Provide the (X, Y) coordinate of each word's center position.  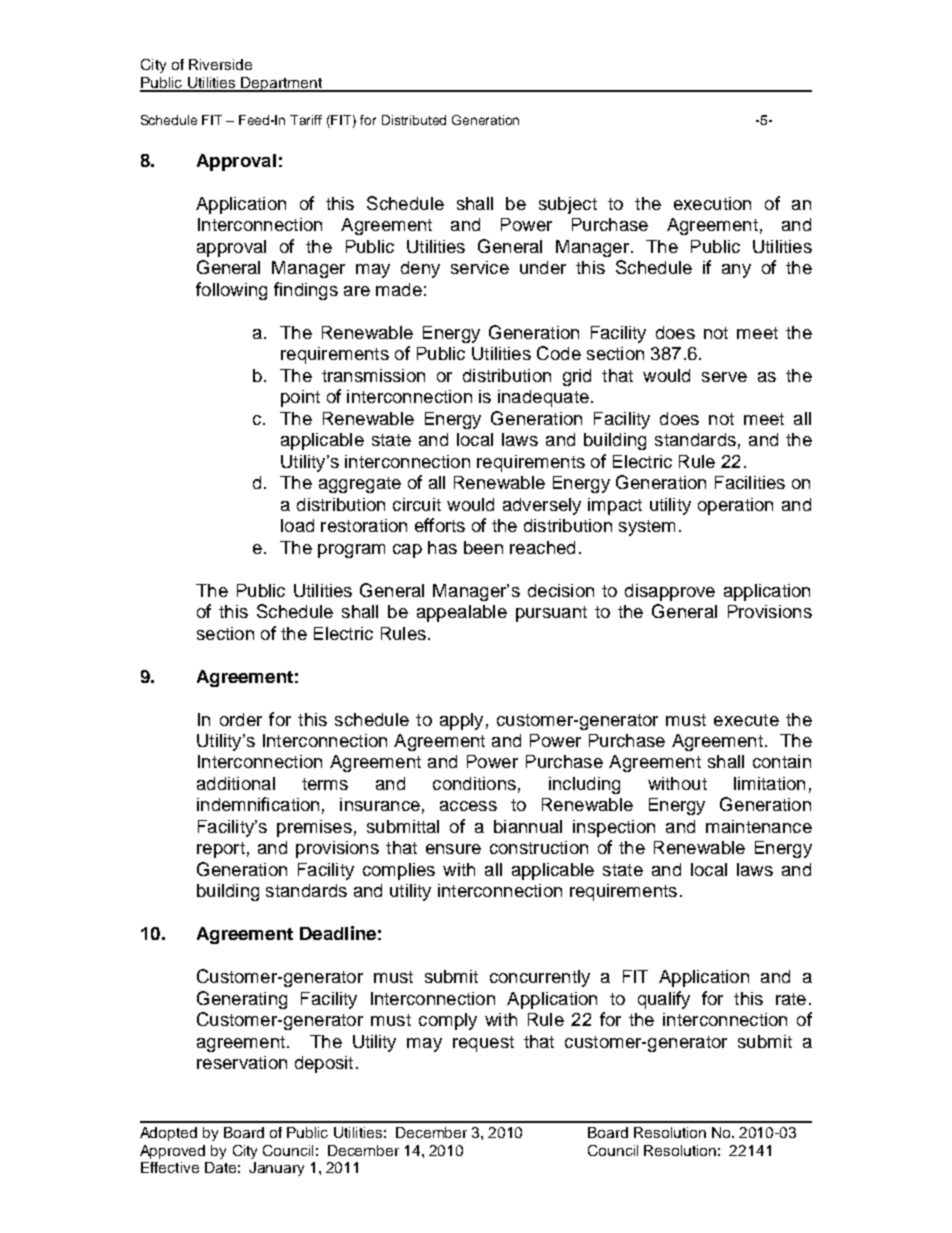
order (241, 719)
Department (282, 84)
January (276, 1169)
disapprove (670, 592)
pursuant (551, 614)
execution (712, 203)
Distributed (414, 120)
